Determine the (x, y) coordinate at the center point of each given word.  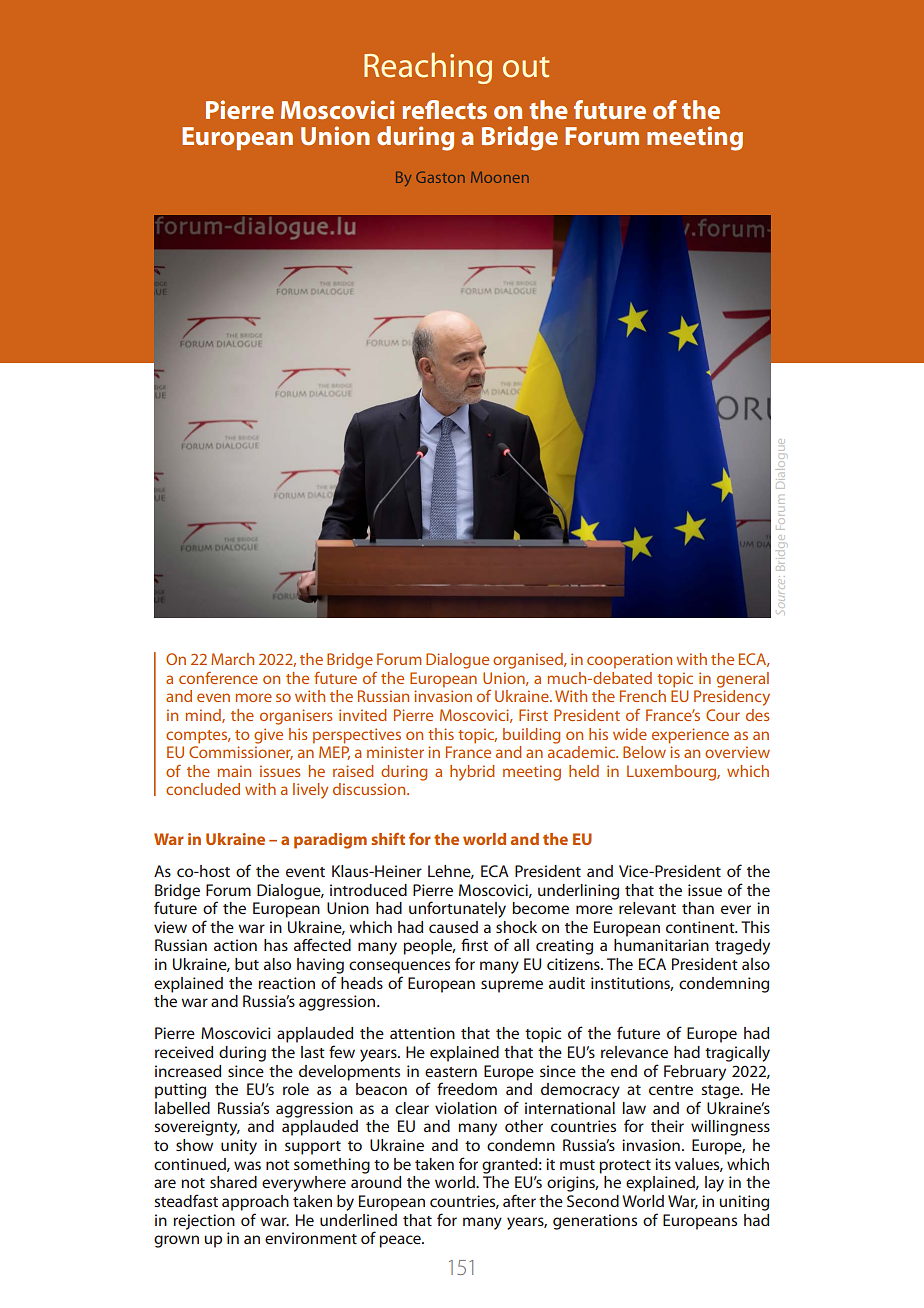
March (232, 659)
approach (255, 1203)
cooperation (629, 661)
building (531, 736)
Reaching (428, 68)
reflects (445, 109)
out (526, 67)
